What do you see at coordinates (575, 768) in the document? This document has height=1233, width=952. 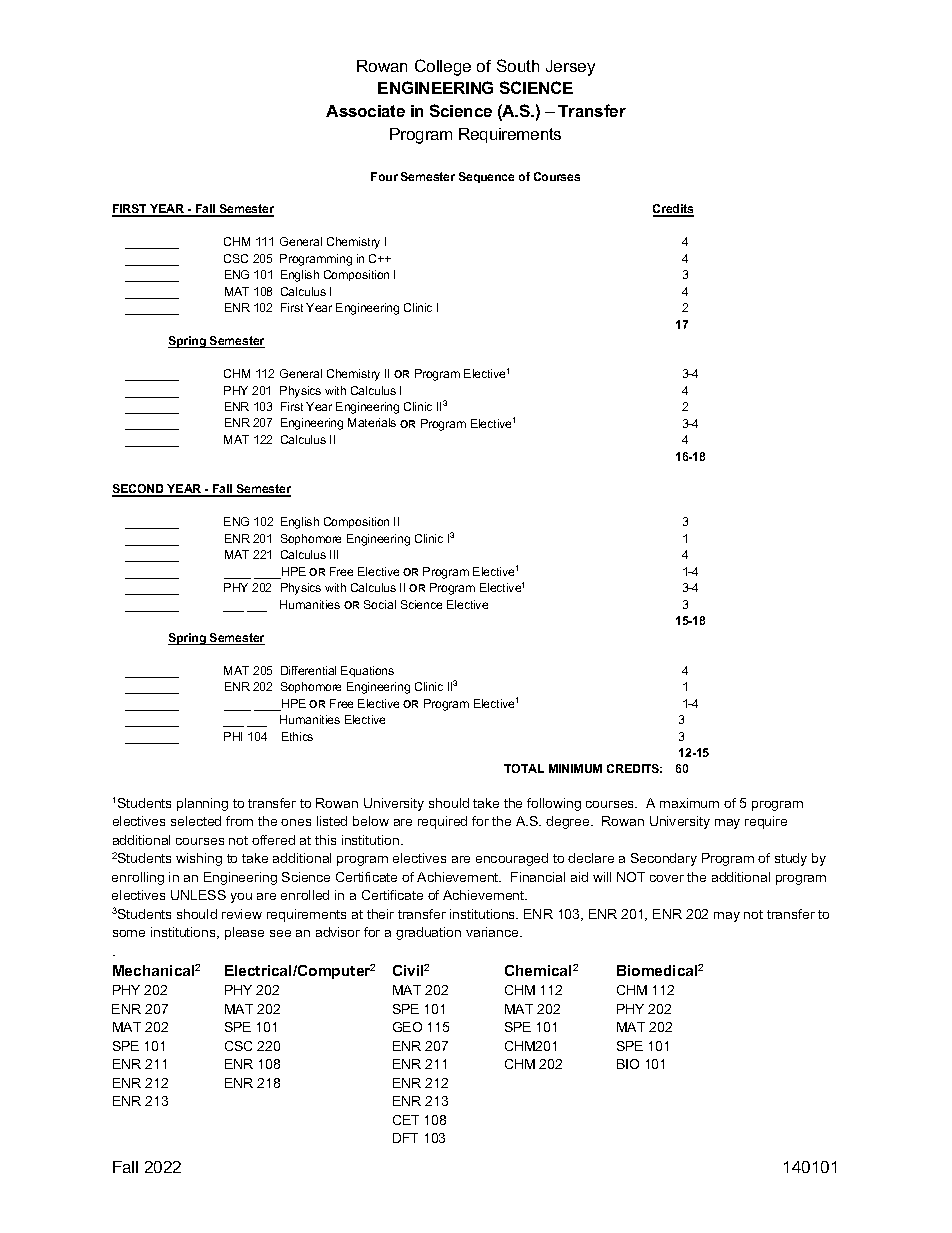 I see `MINIMUM` at bounding box center [575, 768].
